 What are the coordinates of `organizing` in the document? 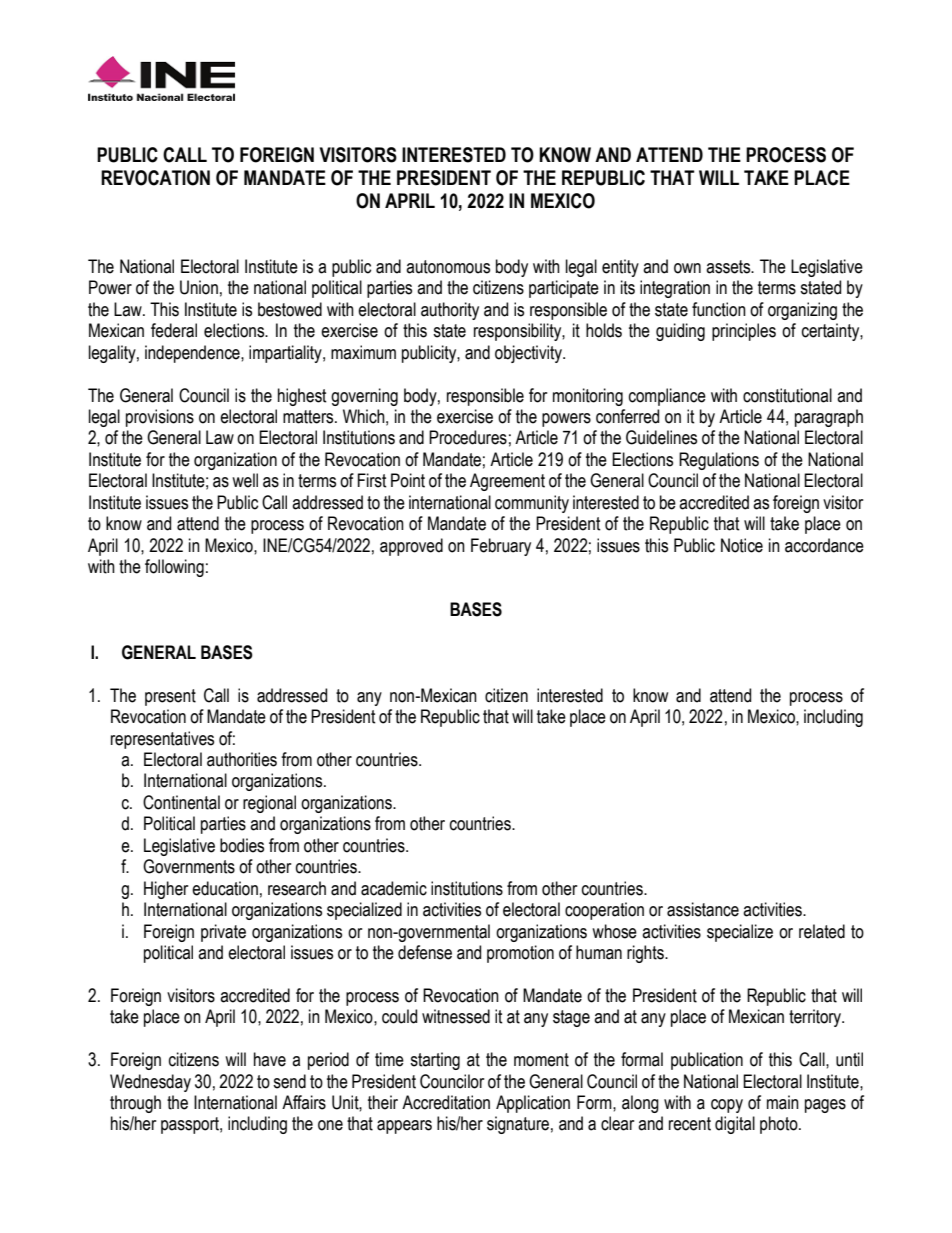 It's located at (802, 311).
